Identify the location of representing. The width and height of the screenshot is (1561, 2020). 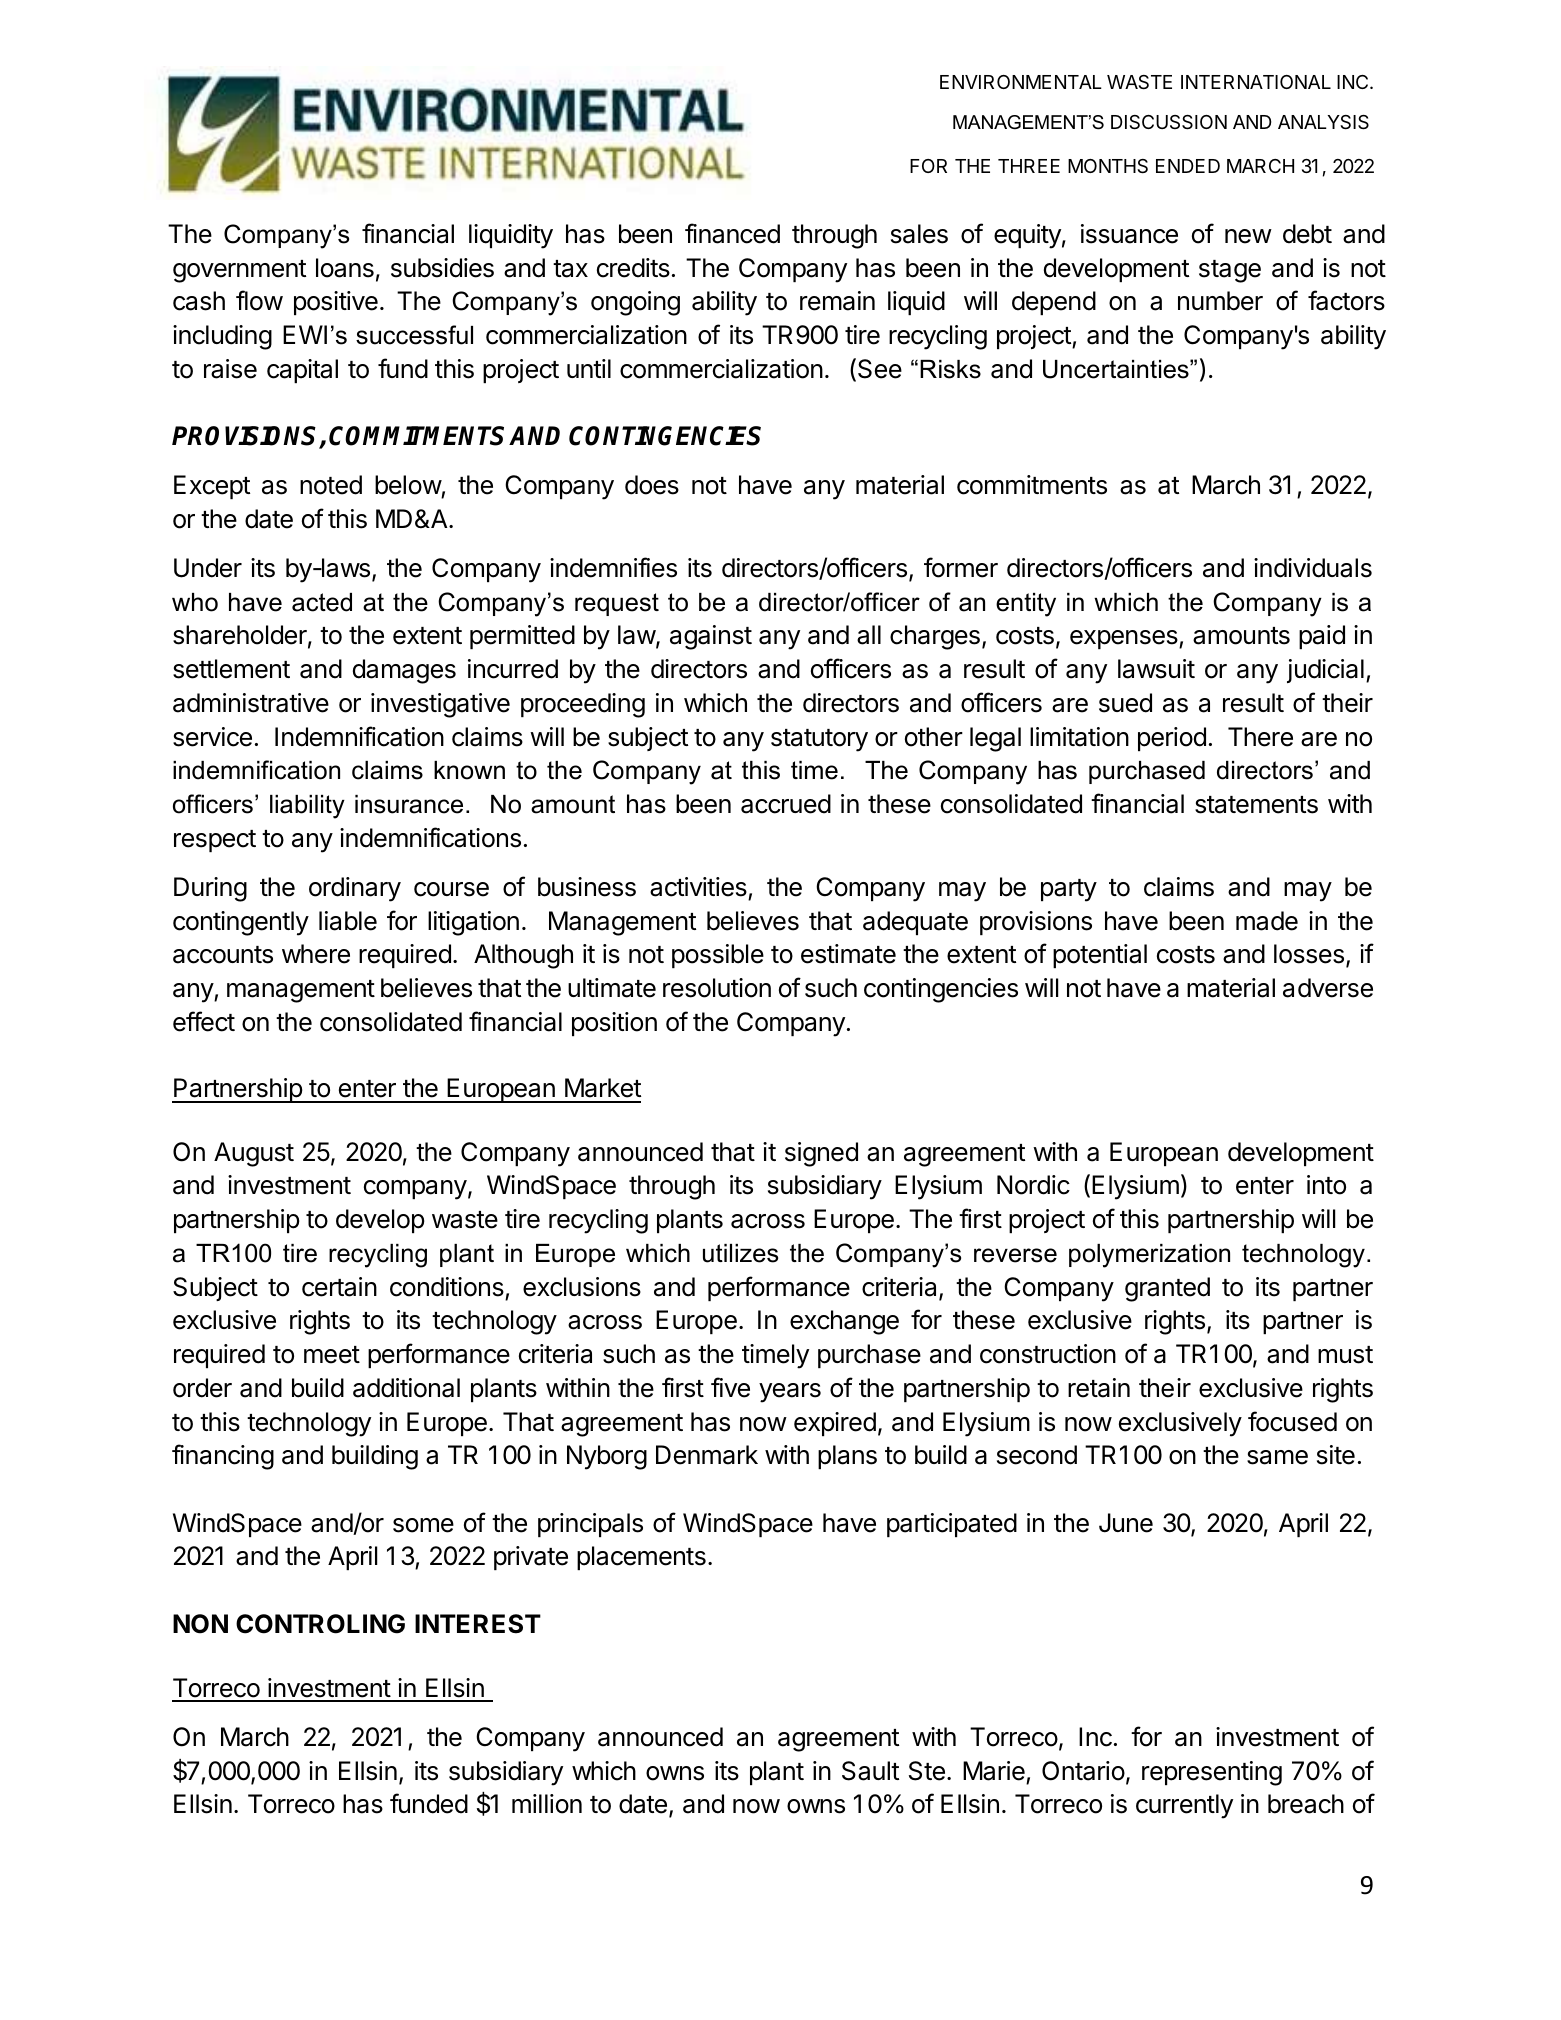
(1212, 1773).
